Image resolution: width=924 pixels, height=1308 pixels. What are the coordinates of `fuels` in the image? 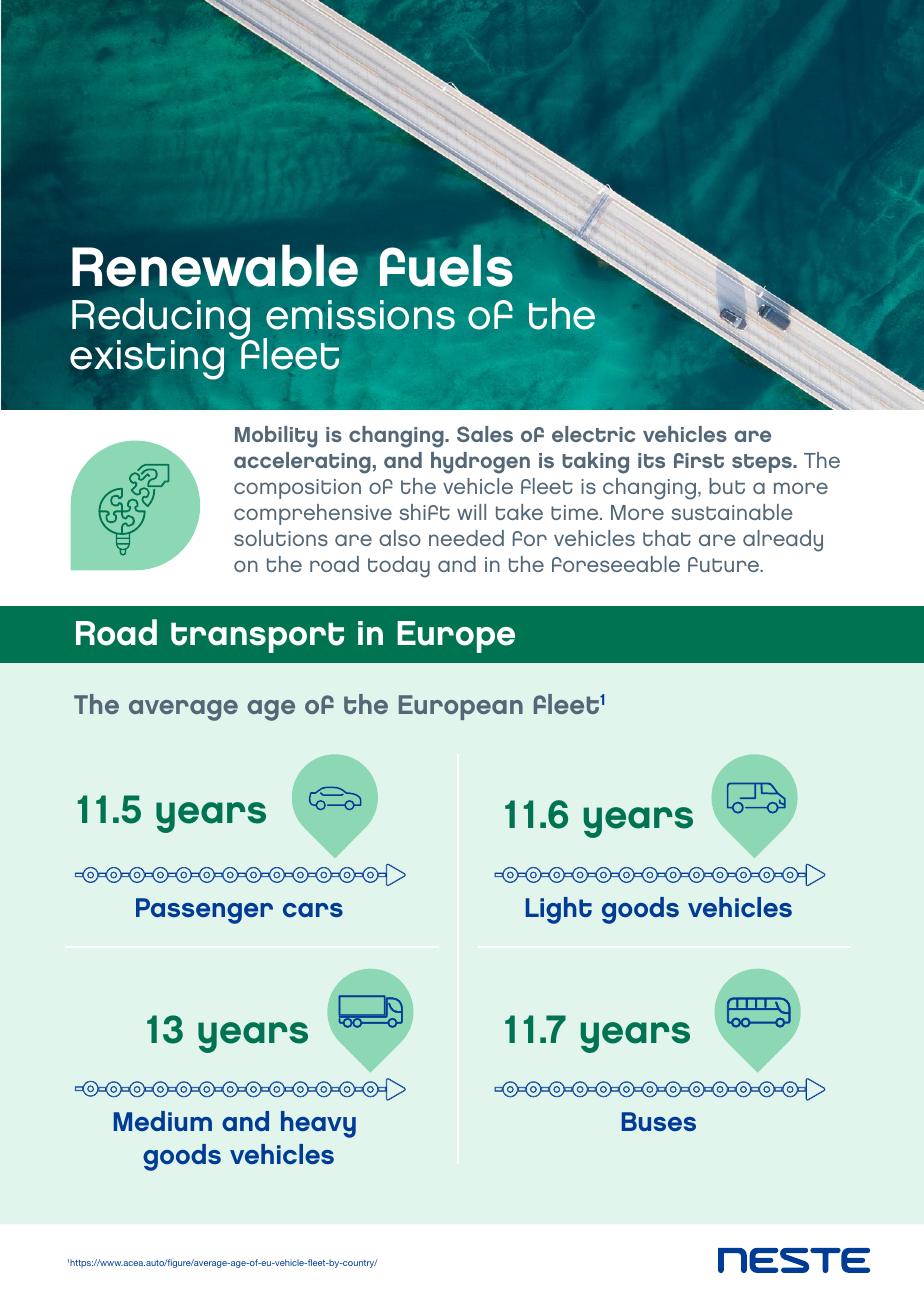 It's located at (446, 266).
